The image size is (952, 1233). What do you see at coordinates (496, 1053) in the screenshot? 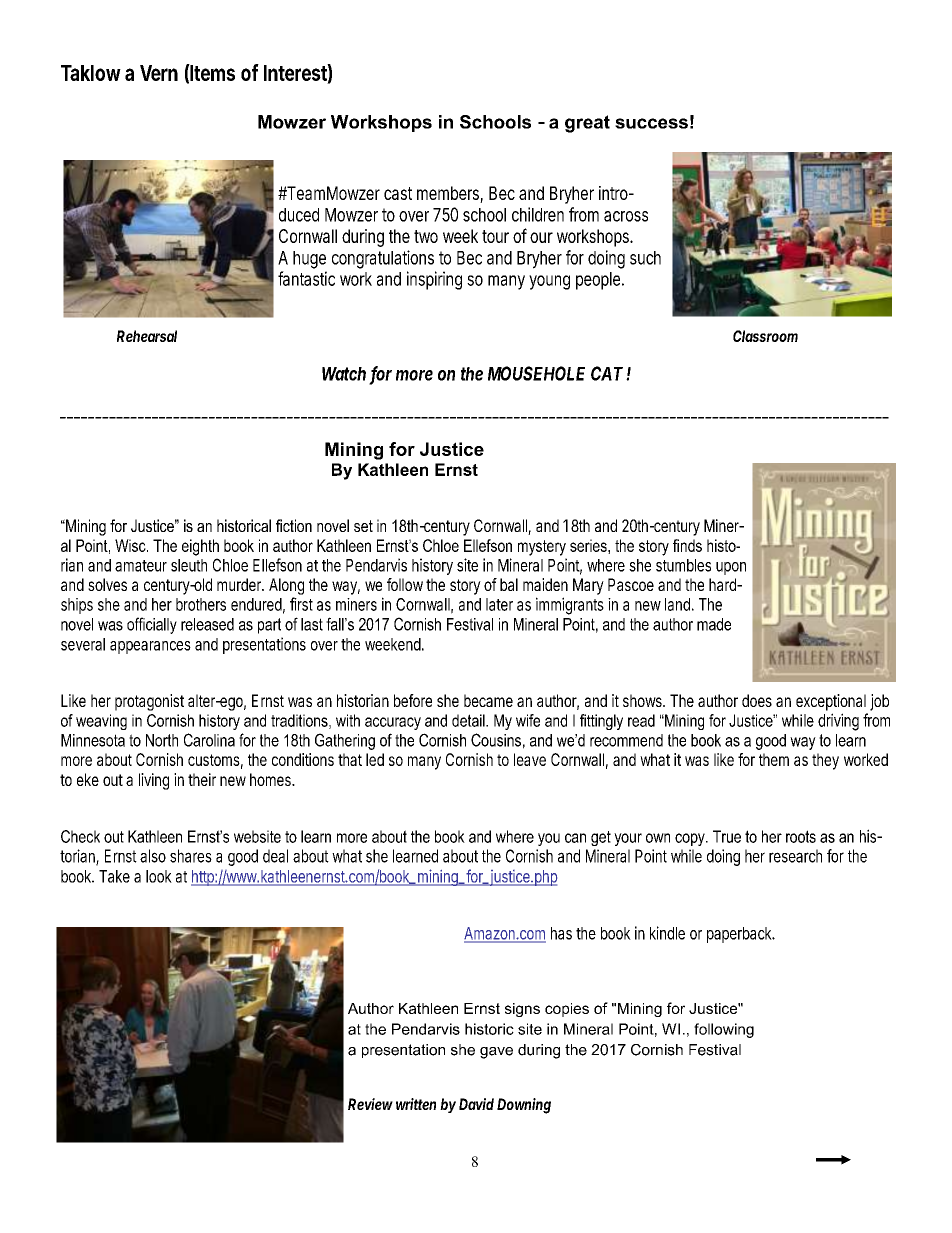
I see `gave` at bounding box center [496, 1053].
